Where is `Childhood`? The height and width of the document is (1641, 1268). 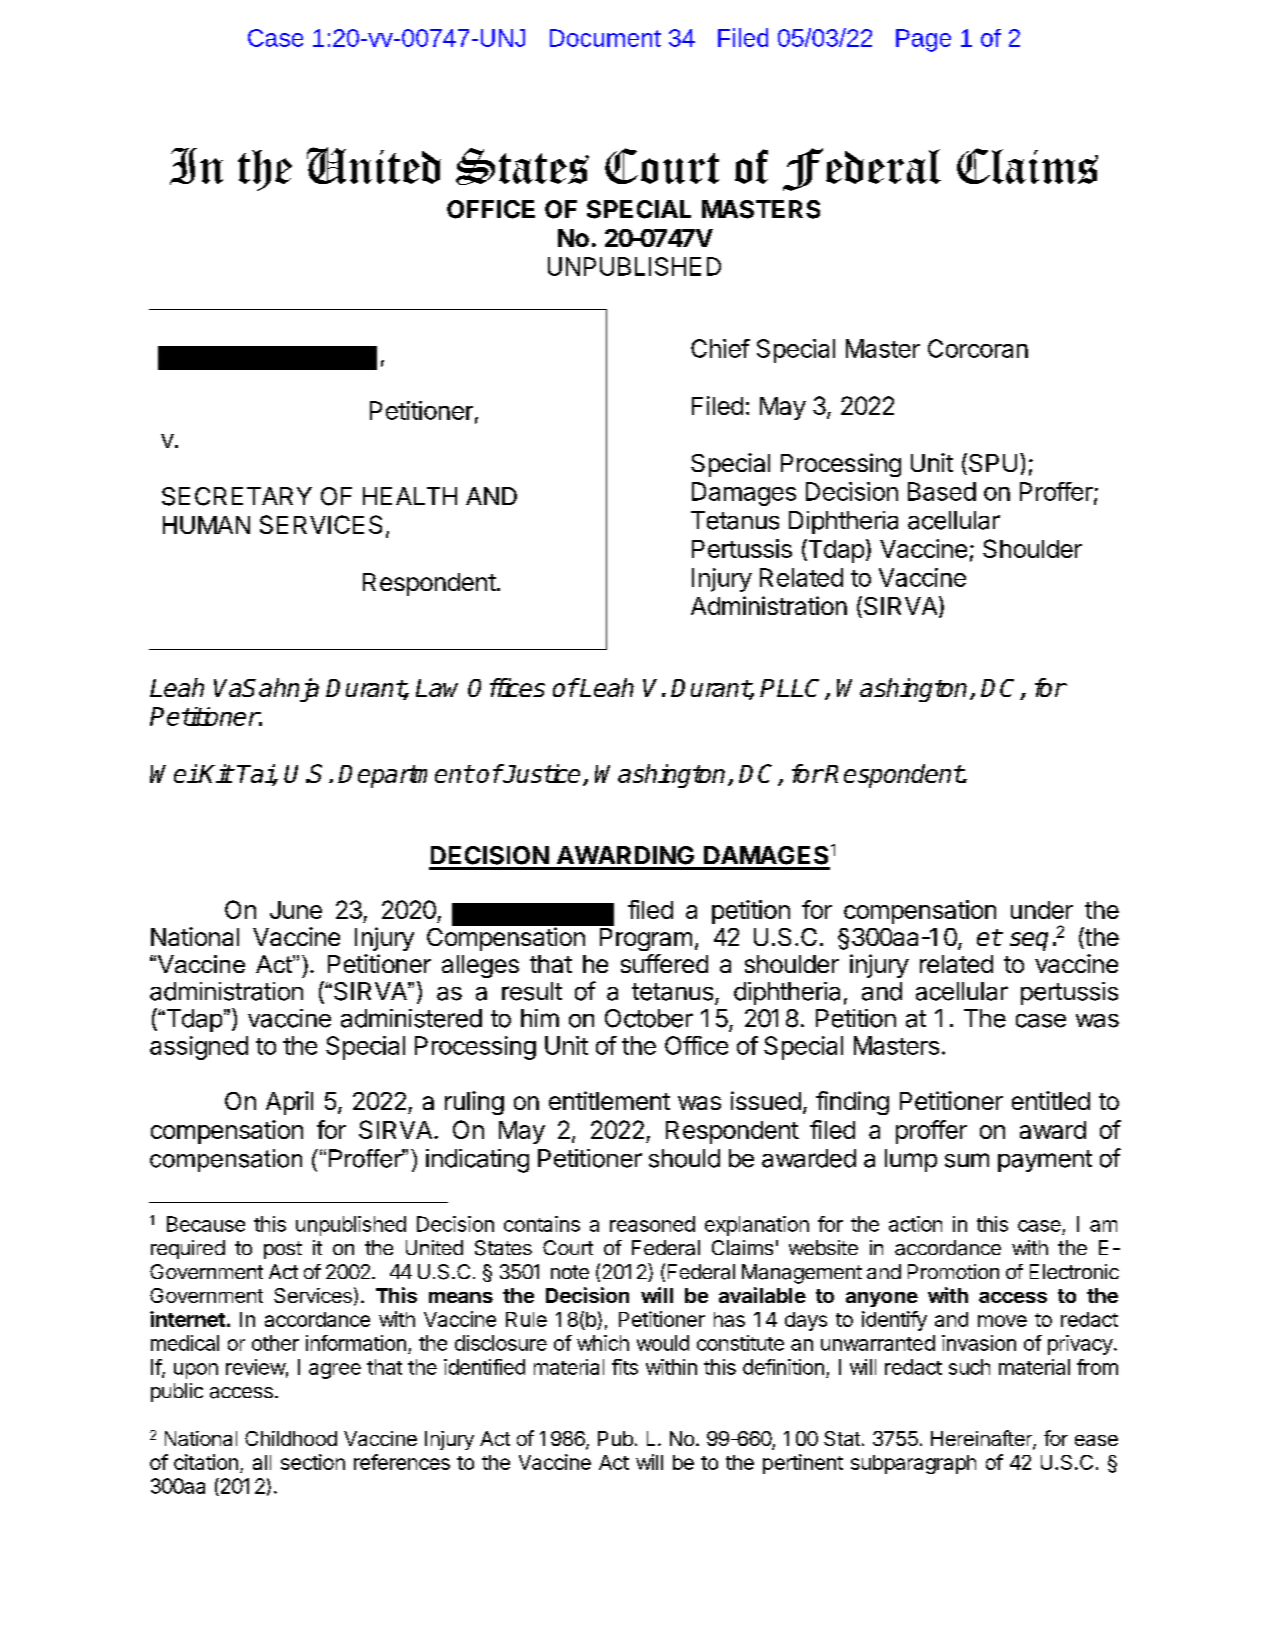 Childhood is located at coordinates (291, 1438).
